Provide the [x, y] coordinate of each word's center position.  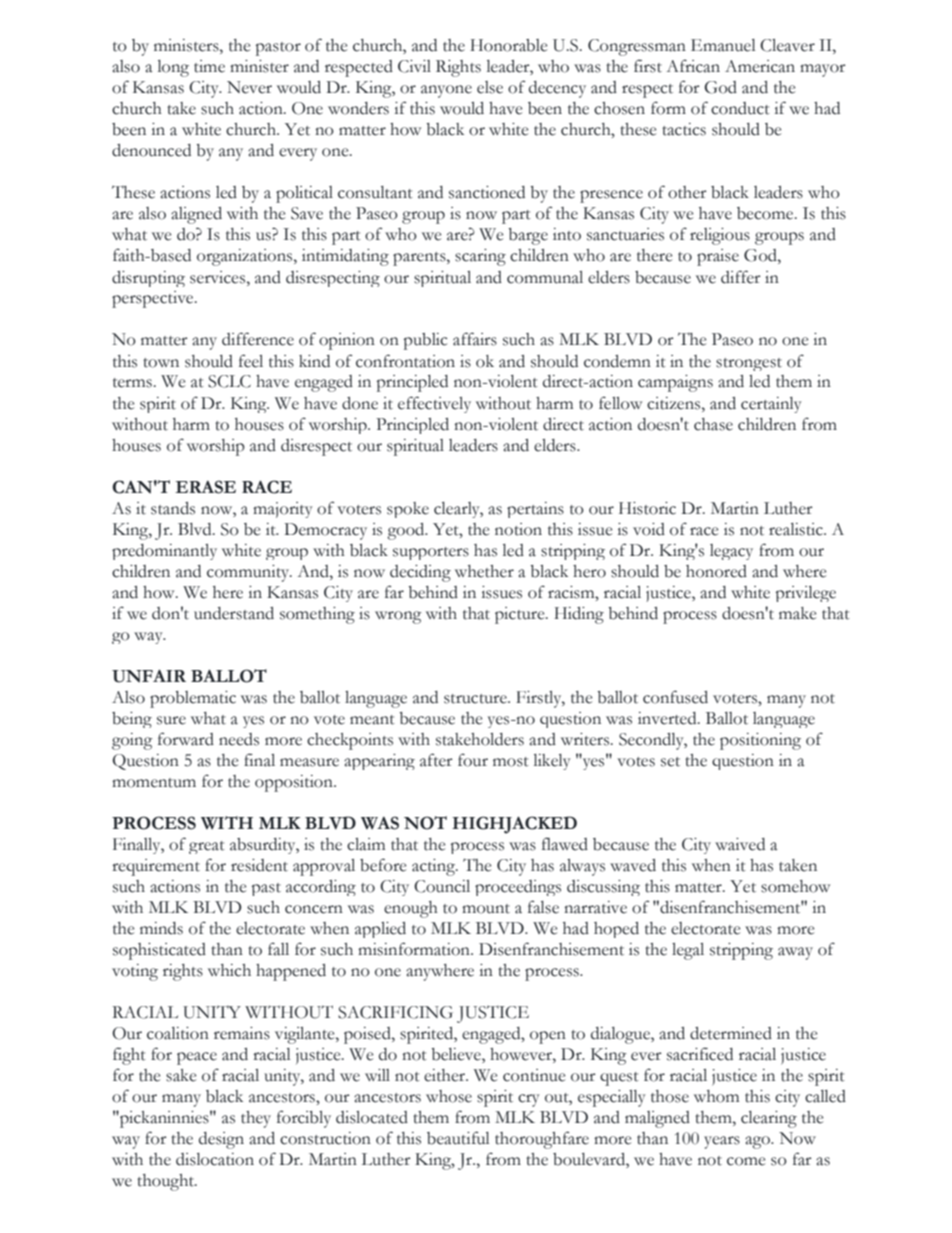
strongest [749, 364]
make [797, 613]
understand [234, 613]
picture [521, 615]
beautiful [458, 1138]
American [760, 66]
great [207, 847]
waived [740, 844]
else [490, 87]
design [221, 1140]
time [209, 66]
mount [486, 909]
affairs [475, 339]
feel [251, 361]
